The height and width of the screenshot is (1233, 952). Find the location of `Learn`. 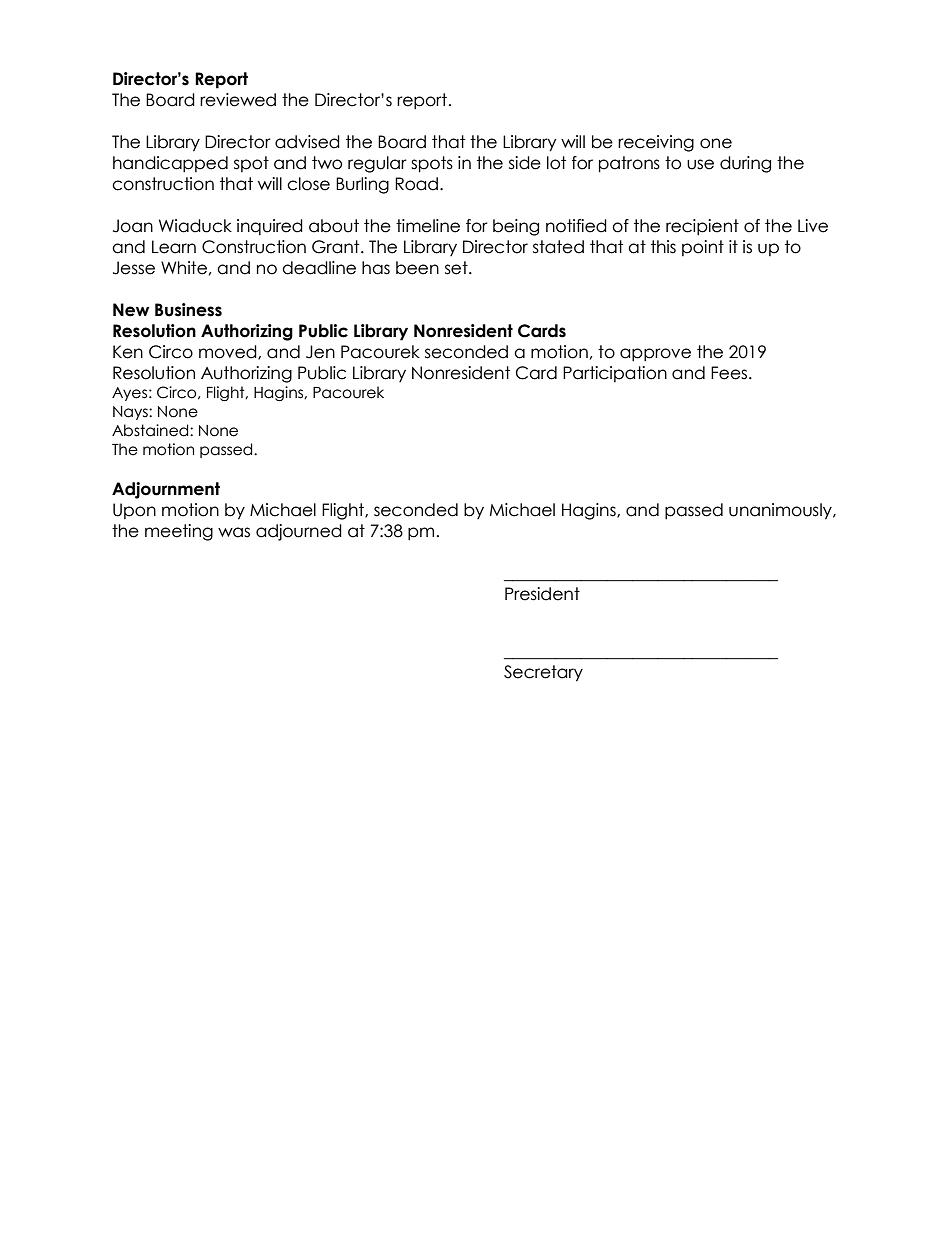

Learn is located at coordinates (174, 247).
